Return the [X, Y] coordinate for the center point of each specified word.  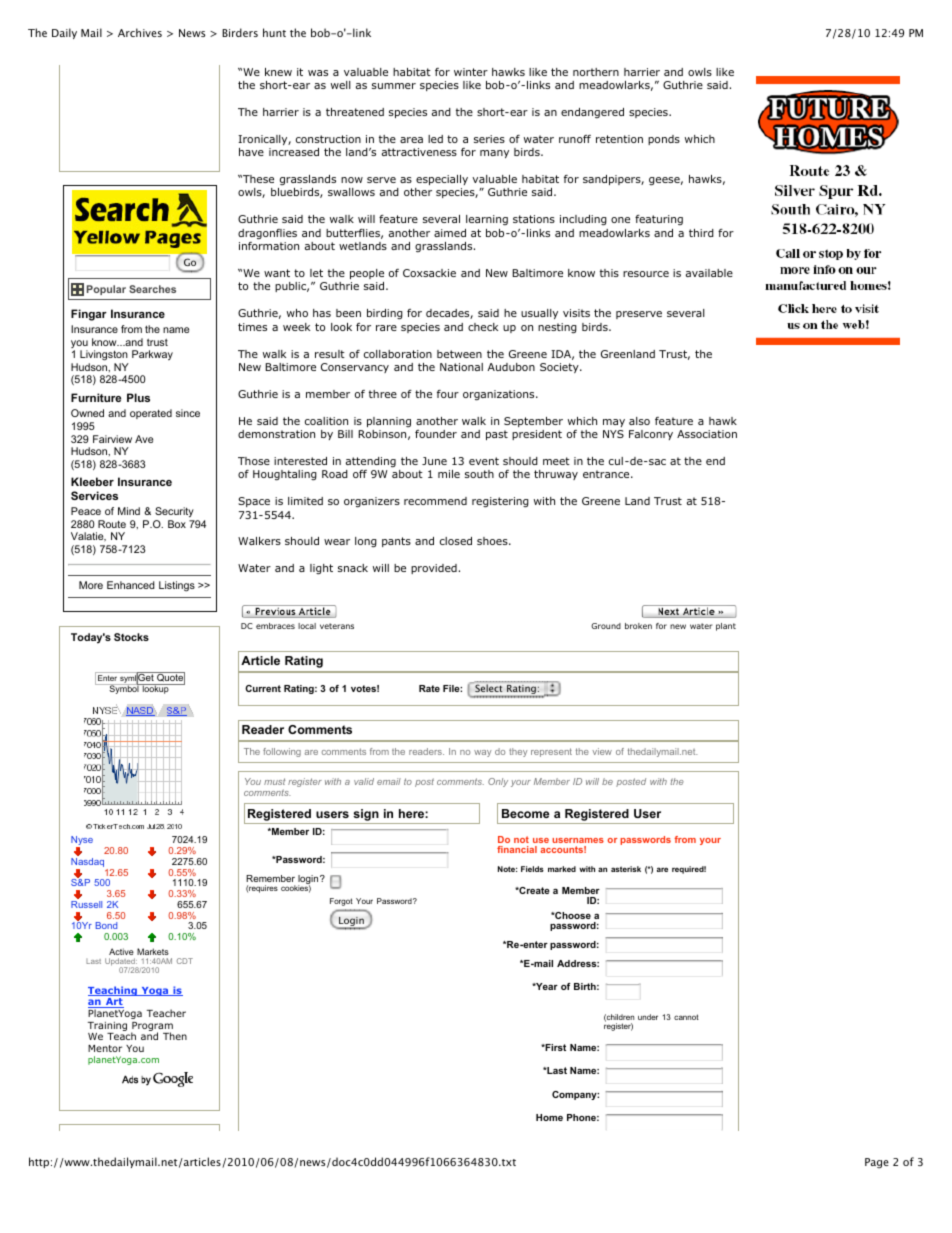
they [518, 752]
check [483, 327]
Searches [152, 289]
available [709, 273]
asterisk [626, 869]
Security [174, 512]
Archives [140, 32]
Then [175, 1036]
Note [507, 869]
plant [726, 627]
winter [471, 72]
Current [263, 688]
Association [707, 434]
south [479, 474]
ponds [664, 140]
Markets [153, 951]
